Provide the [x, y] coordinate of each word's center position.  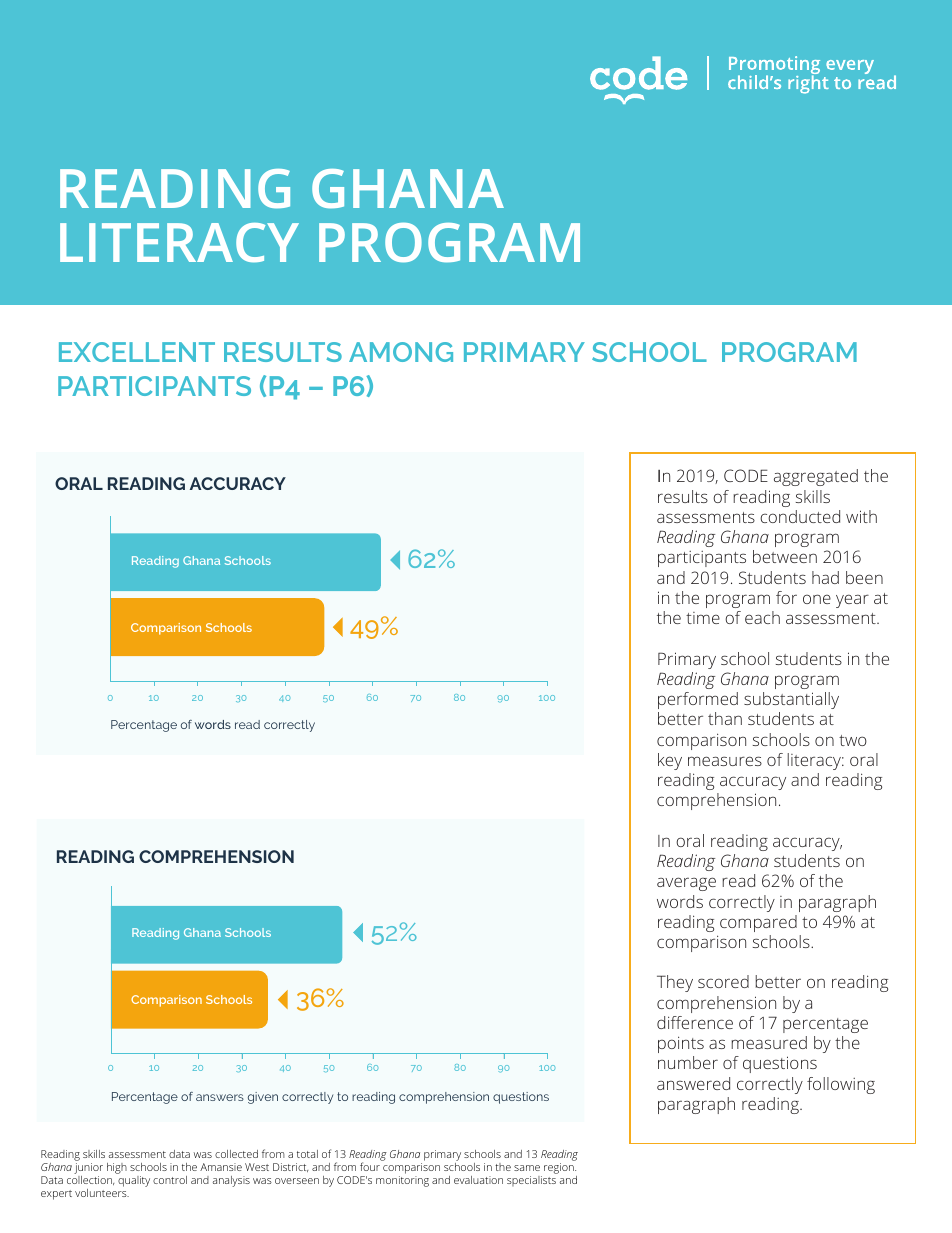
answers [220, 1097]
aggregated [816, 477]
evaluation [478, 1180]
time [703, 618]
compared [758, 923]
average [686, 884]
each [762, 617]
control [170, 1180]
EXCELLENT [137, 352]
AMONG [401, 352]
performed [698, 700]
